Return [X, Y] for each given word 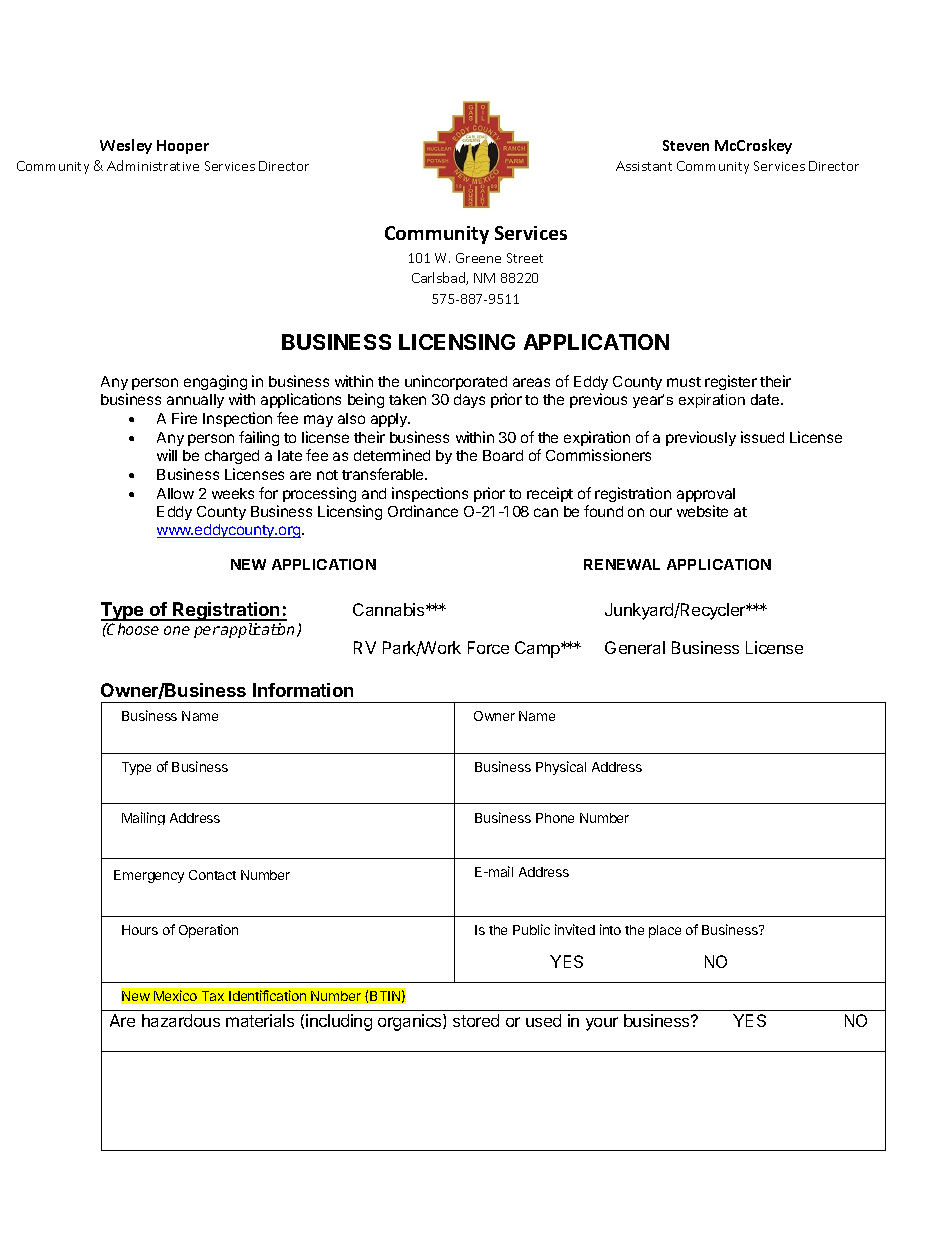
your [602, 1024]
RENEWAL [622, 564]
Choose [132, 629]
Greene [478, 258]
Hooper [183, 147]
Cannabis [390, 609]
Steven [686, 145]
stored [476, 1020]
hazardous [181, 1020]
